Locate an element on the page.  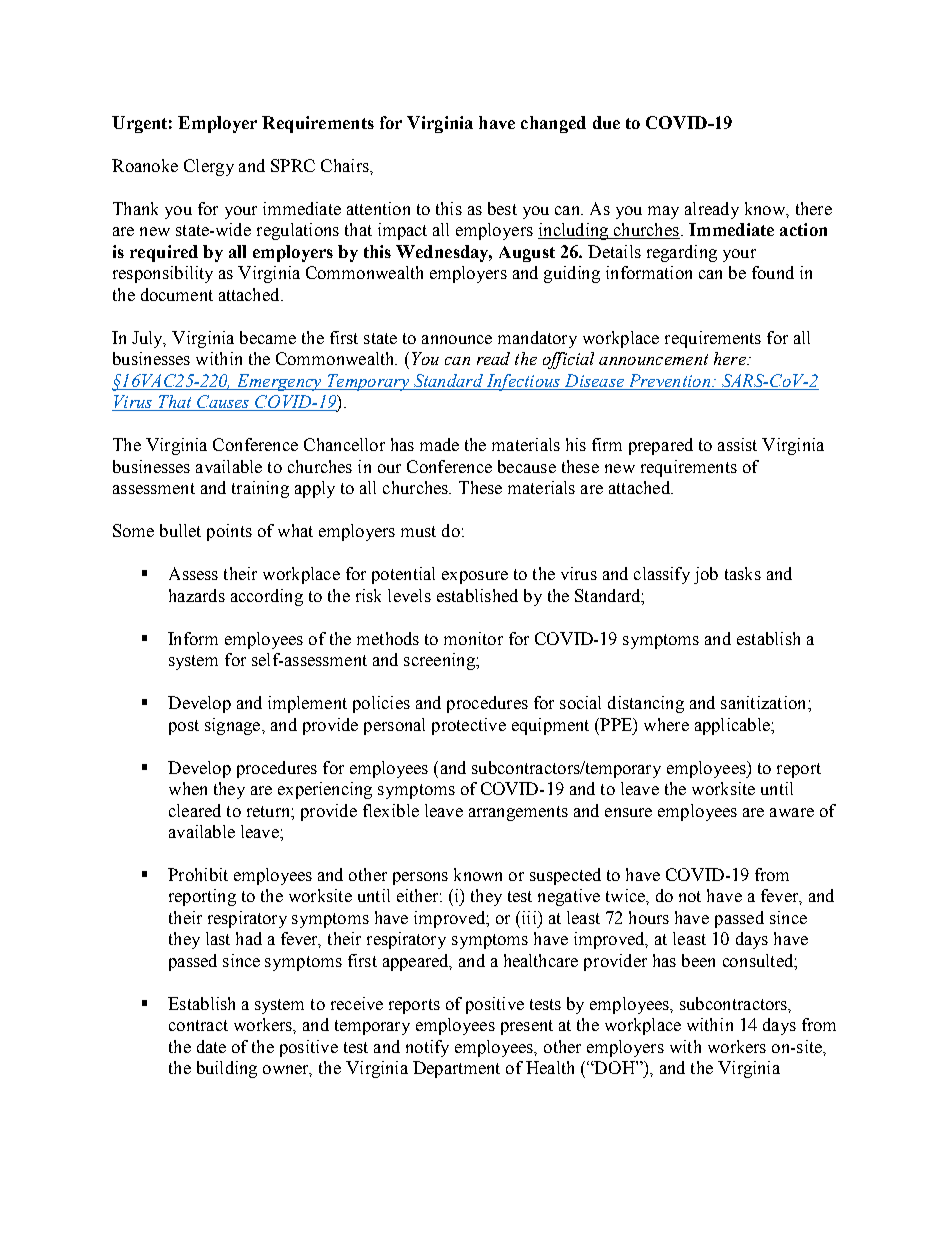
date is located at coordinates (211, 1046).
